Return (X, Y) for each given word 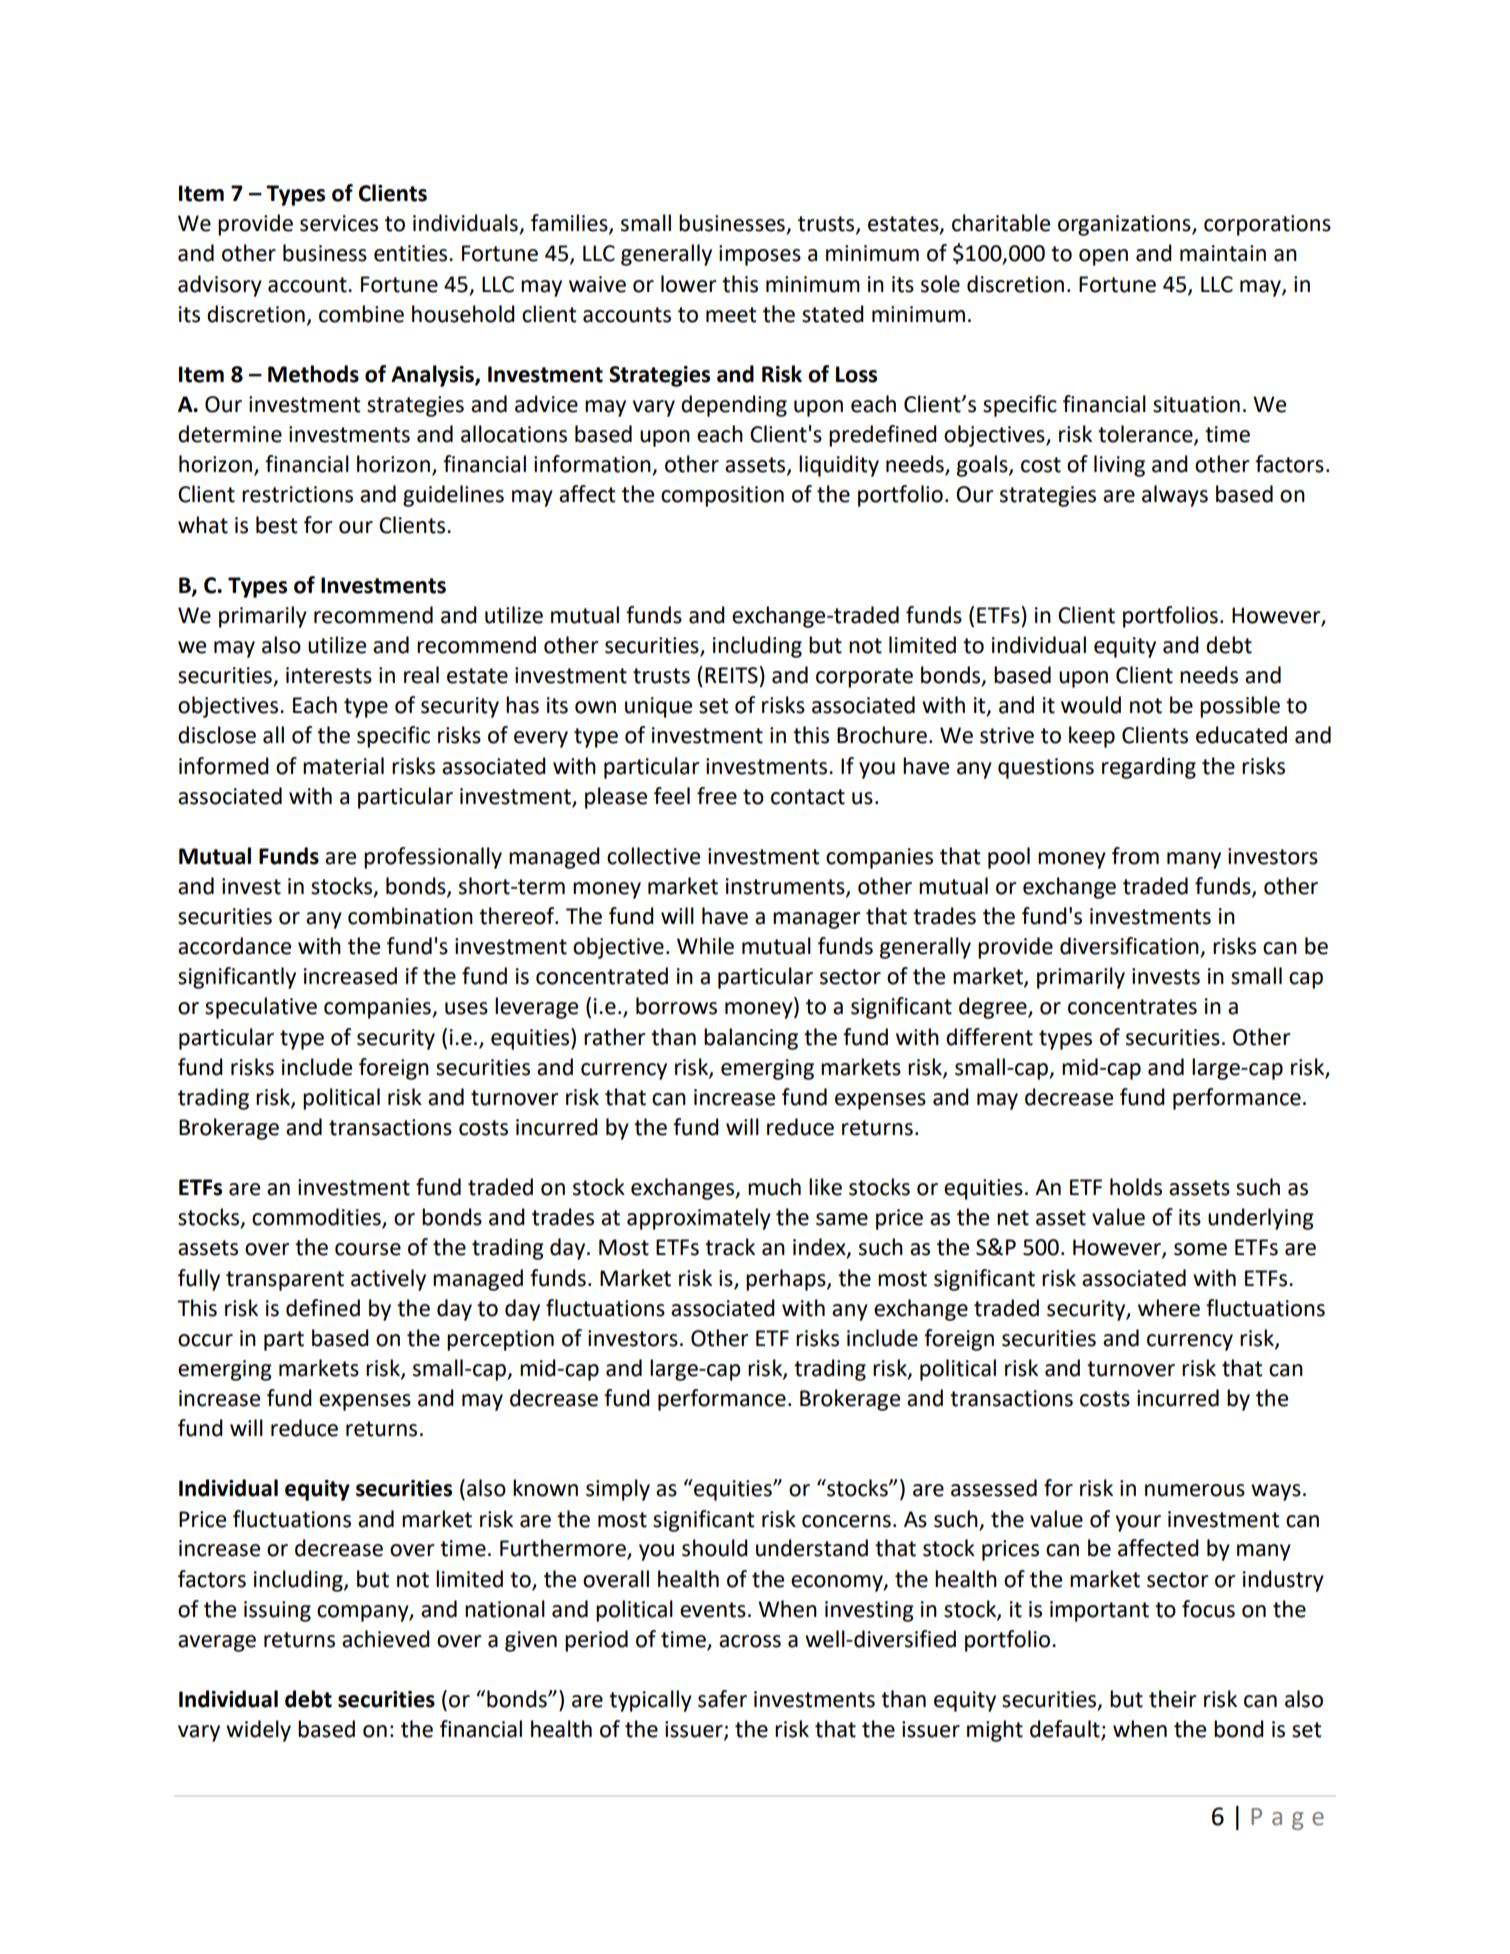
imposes (760, 255)
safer (722, 1699)
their (1173, 1699)
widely (258, 1731)
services (339, 223)
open (1103, 257)
